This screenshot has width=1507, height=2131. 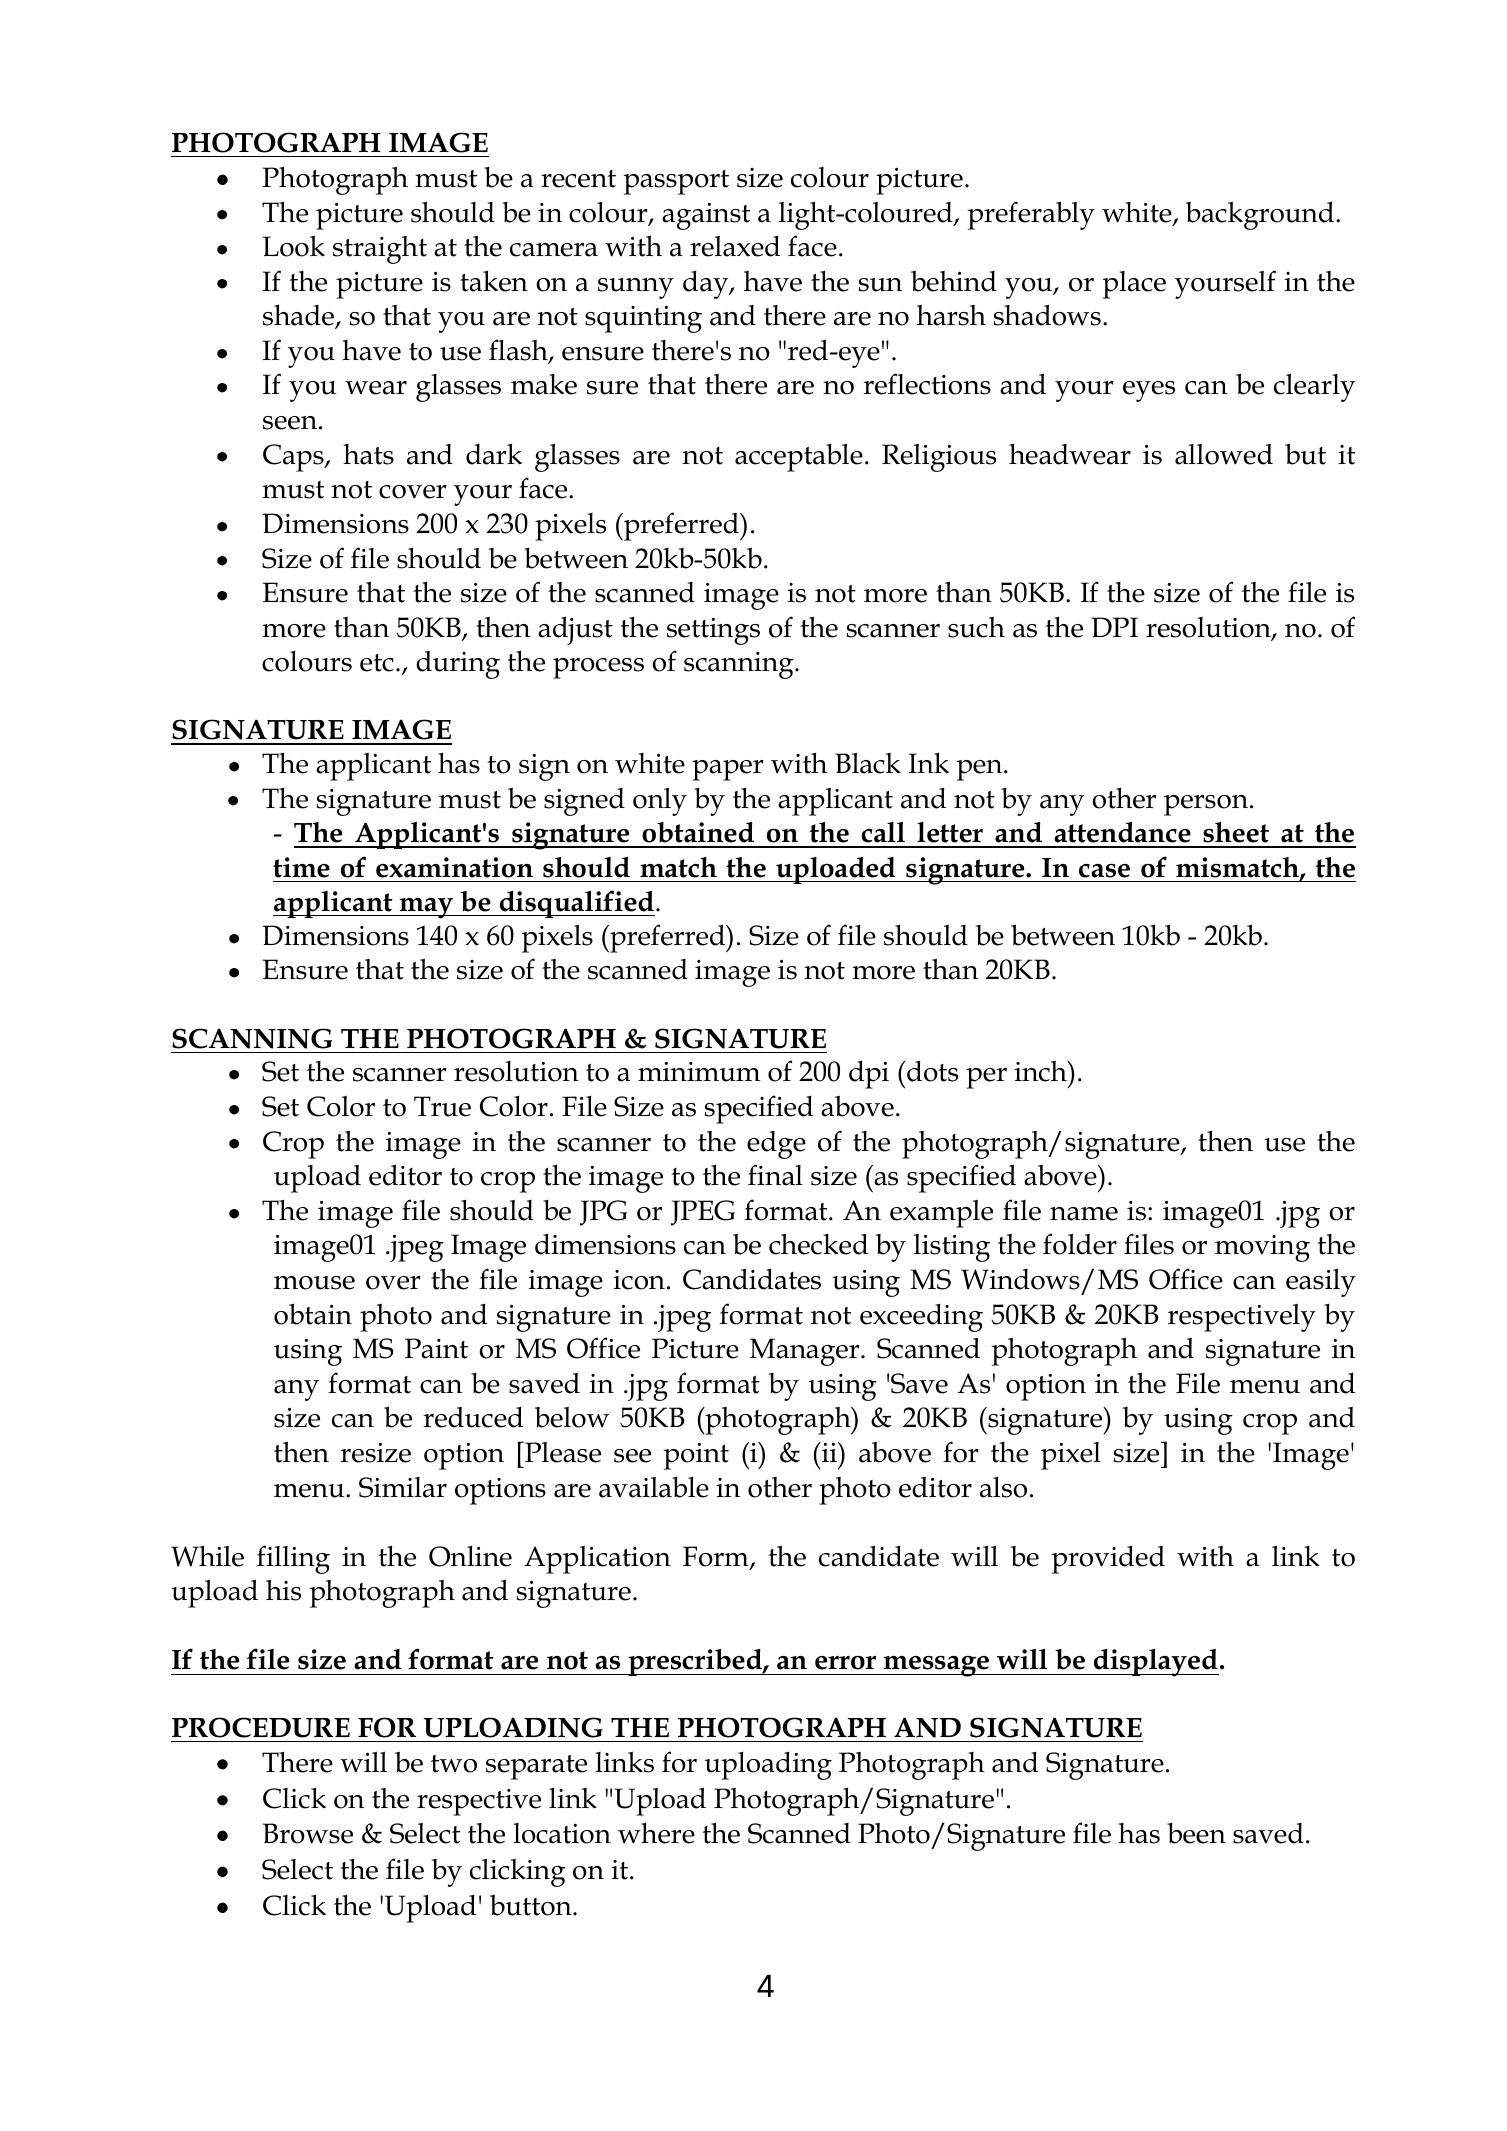 I want to click on inch, so click(x=1041, y=1071).
